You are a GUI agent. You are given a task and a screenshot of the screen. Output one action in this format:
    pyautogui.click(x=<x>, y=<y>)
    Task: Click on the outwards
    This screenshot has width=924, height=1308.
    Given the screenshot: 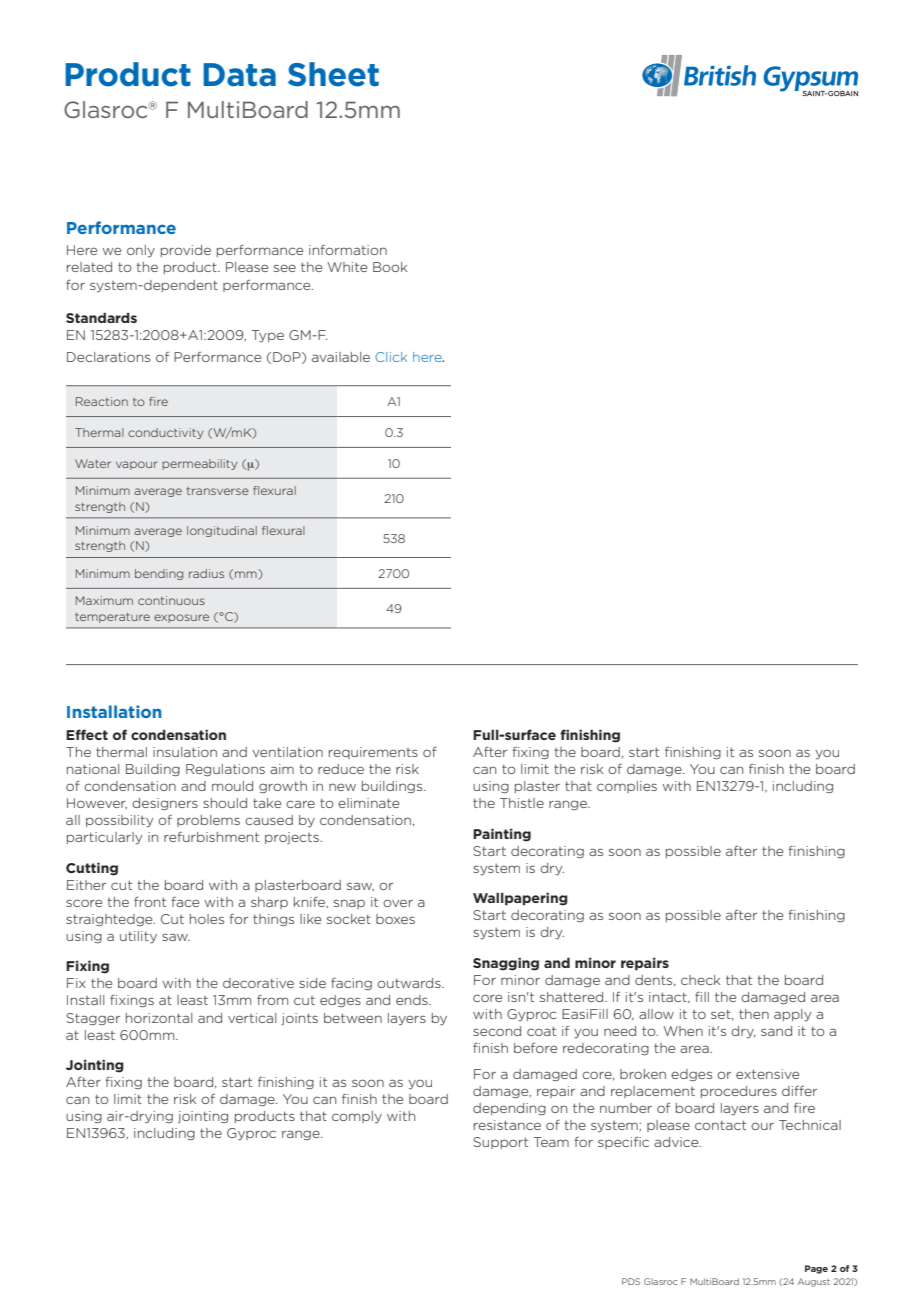 What is the action you would take?
    pyautogui.click(x=410, y=983)
